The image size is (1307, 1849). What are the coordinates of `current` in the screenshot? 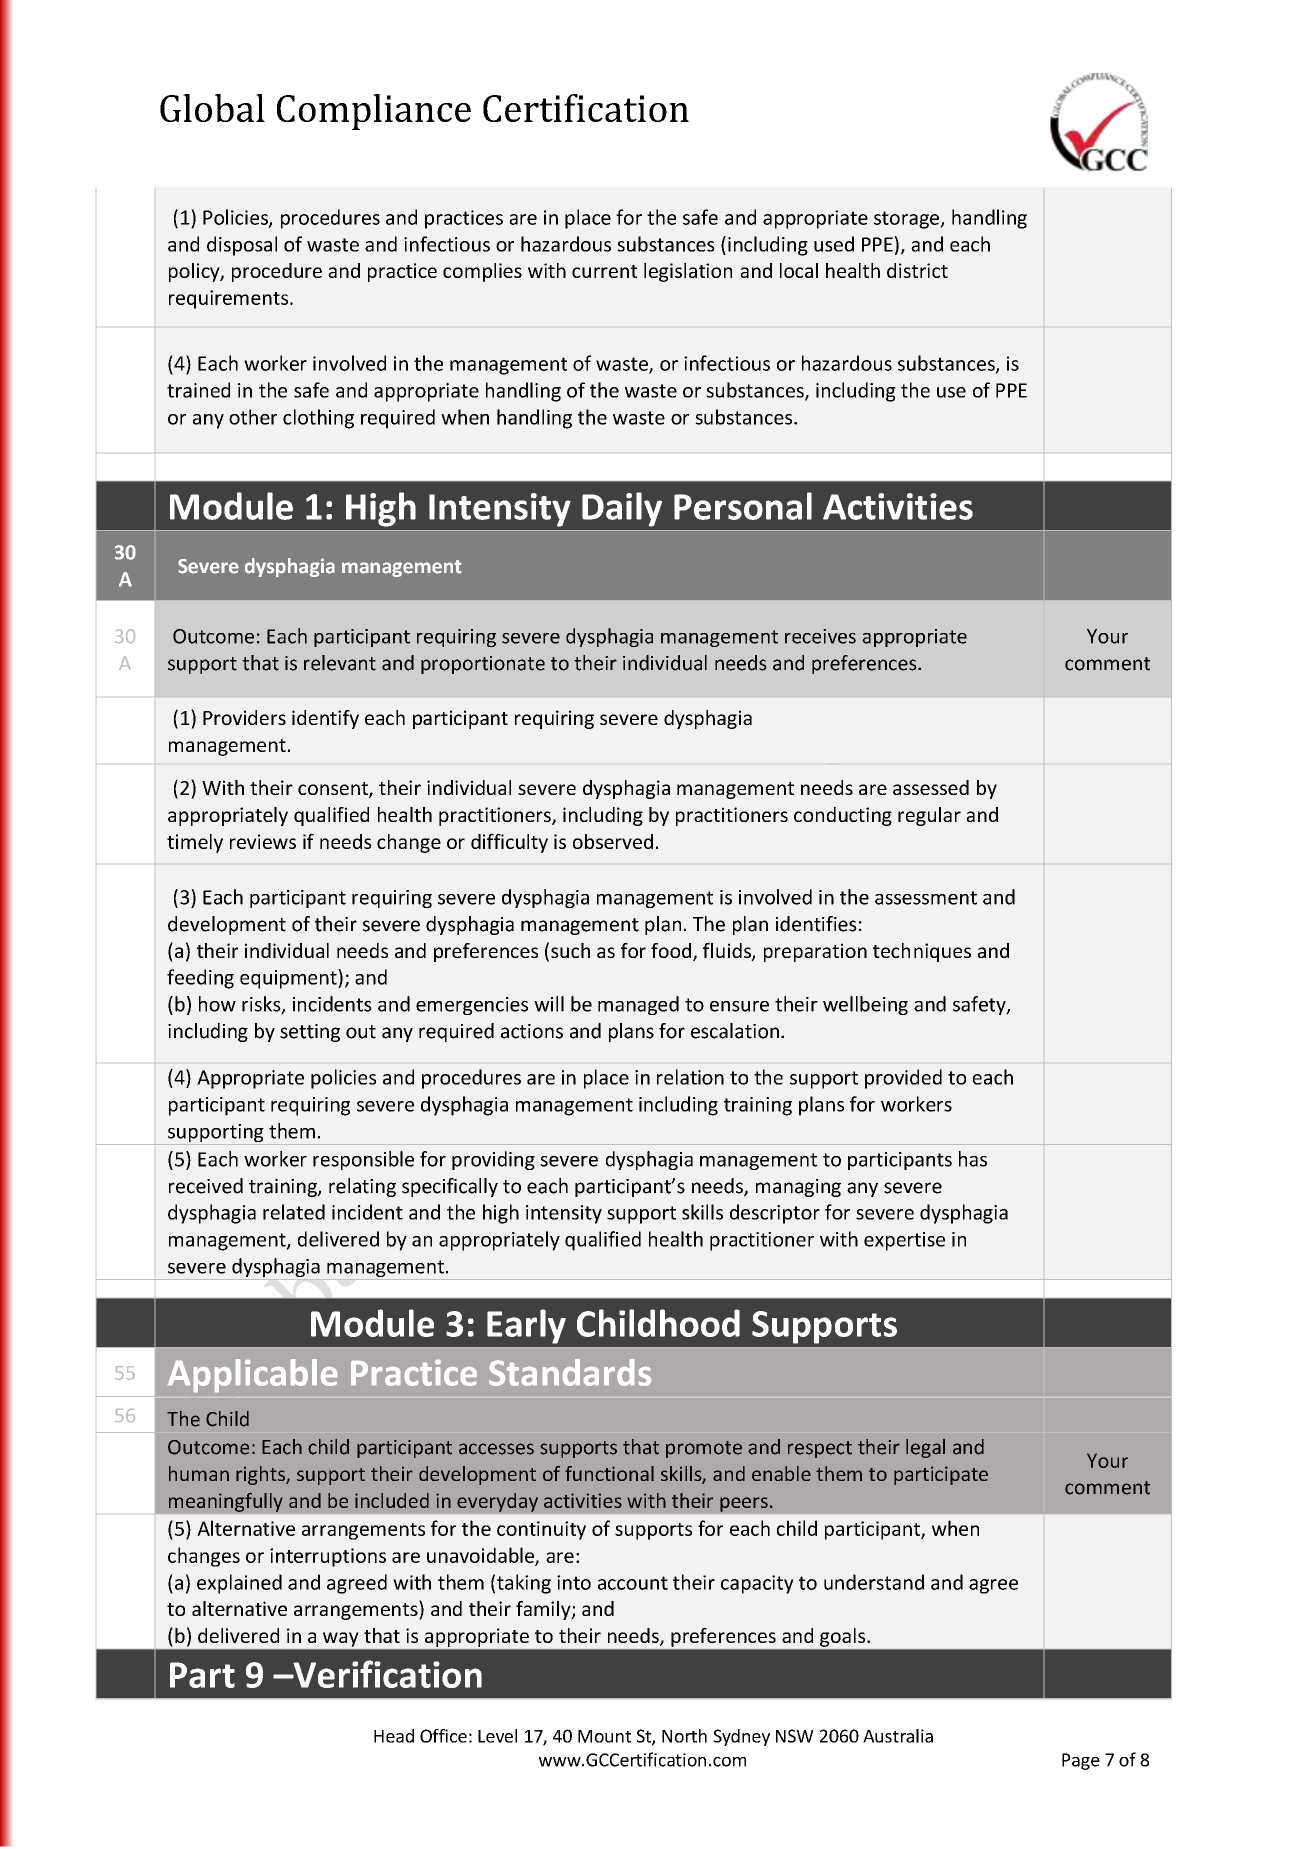 It's located at (604, 271).
